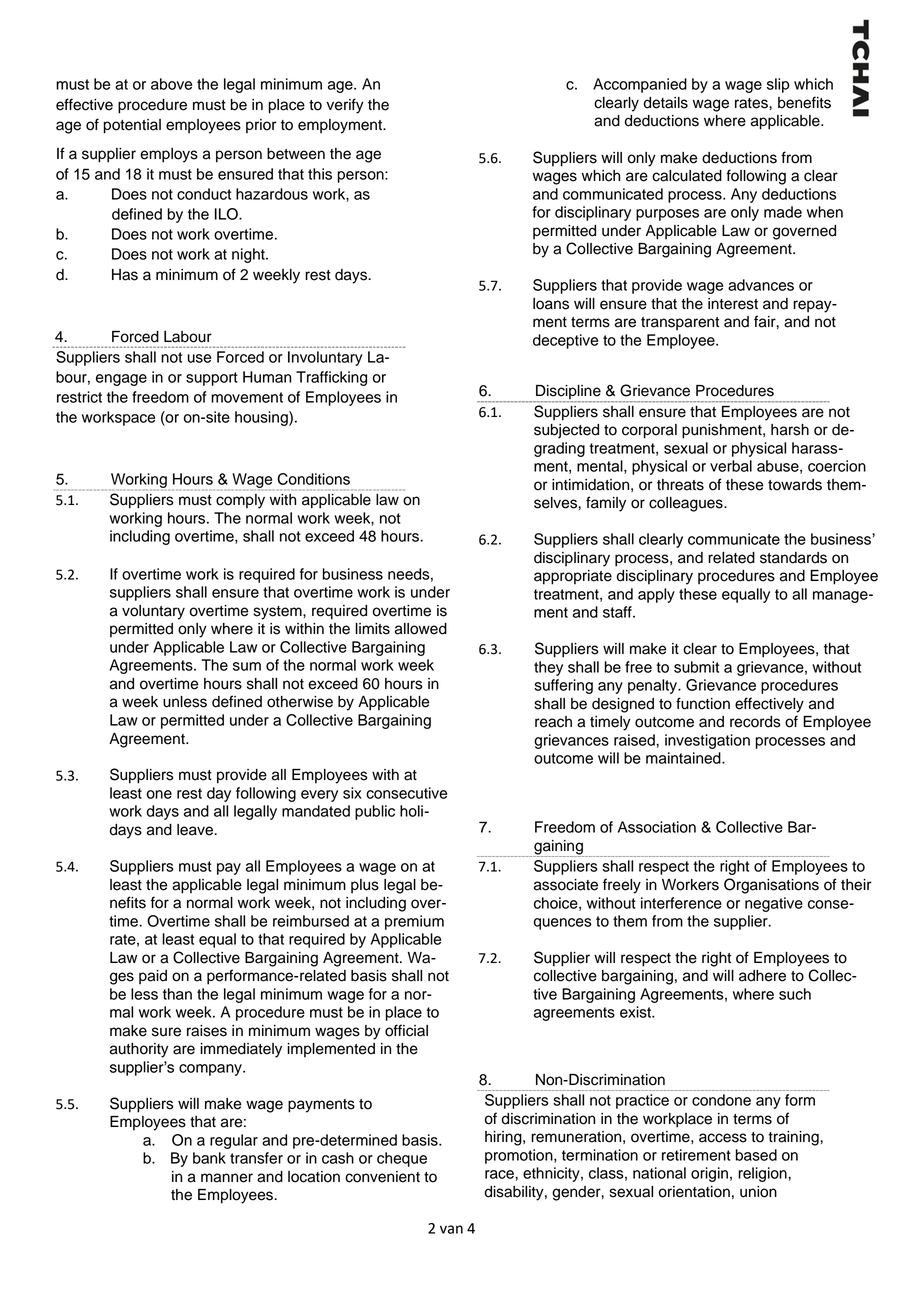 The height and width of the document is (1308, 924). Describe the element at coordinates (261, 126) in the document. I see `prior` at that location.
